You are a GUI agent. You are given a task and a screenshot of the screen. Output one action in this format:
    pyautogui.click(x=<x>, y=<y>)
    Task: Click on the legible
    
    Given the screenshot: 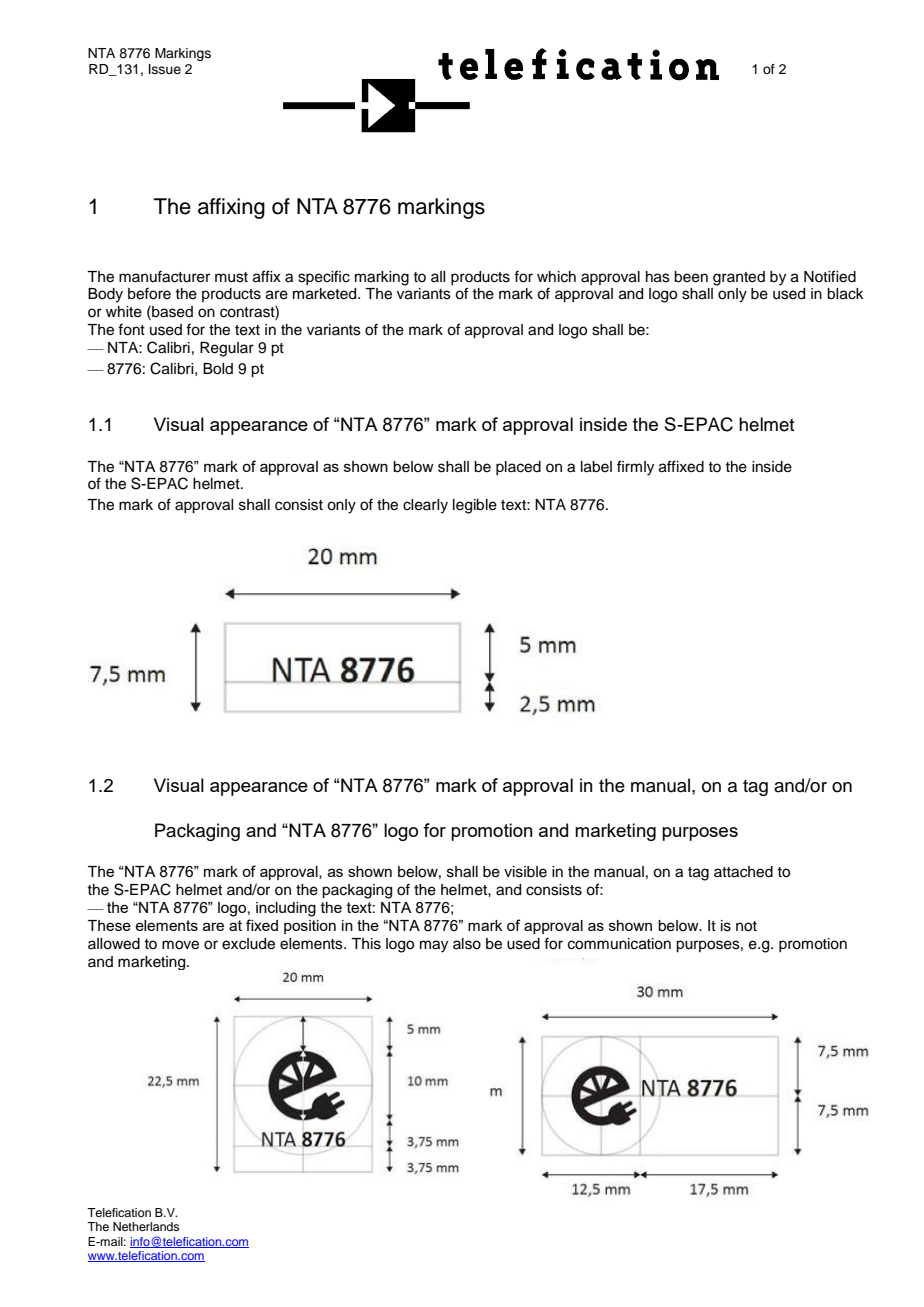 What is the action you would take?
    pyautogui.click(x=475, y=506)
